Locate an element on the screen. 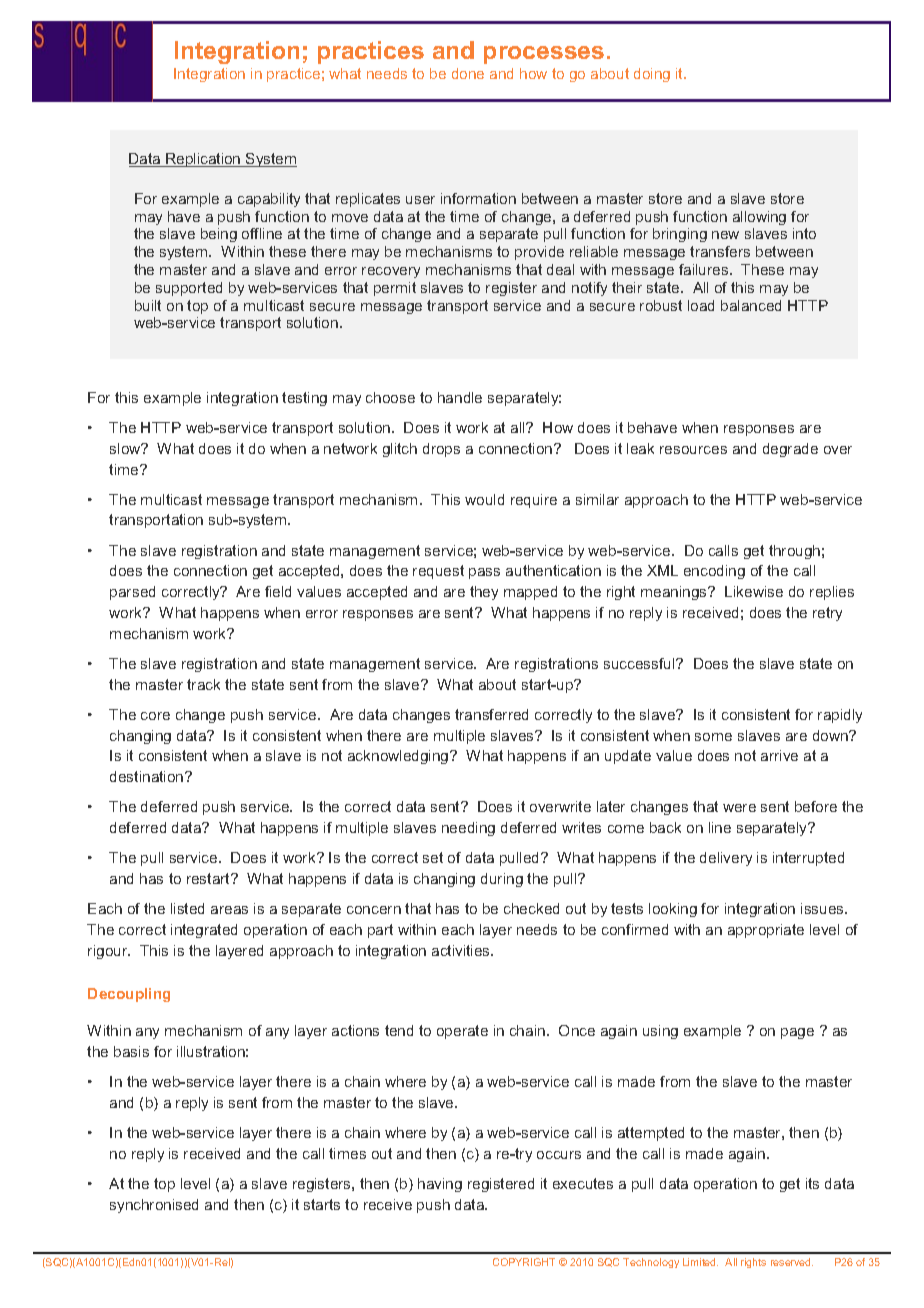  destination is located at coordinates (148, 776).
